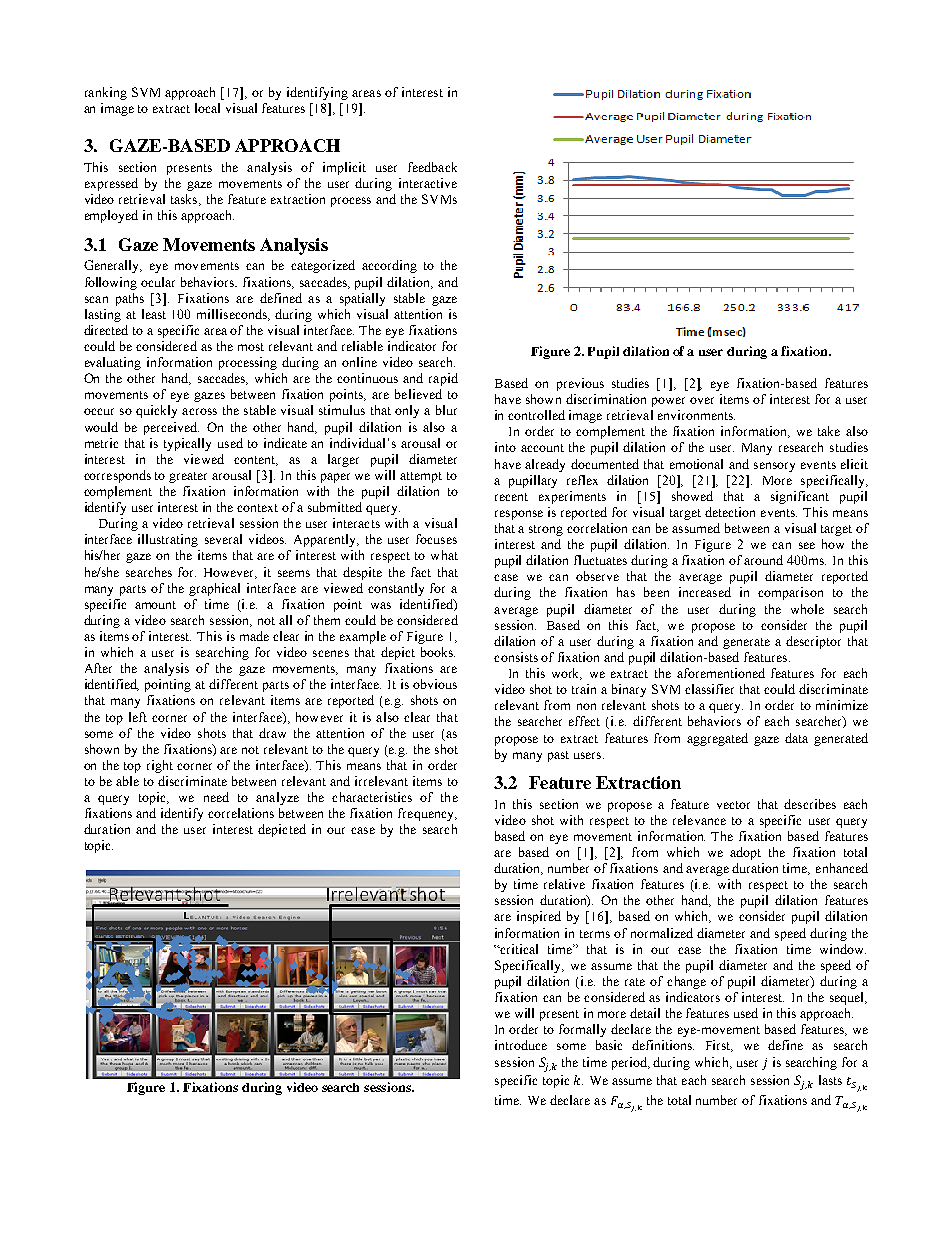 This screenshot has height=1233, width=952. What do you see at coordinates (796, 738) in the screenshot?
I see `data` at bounding box center [796, 738].
